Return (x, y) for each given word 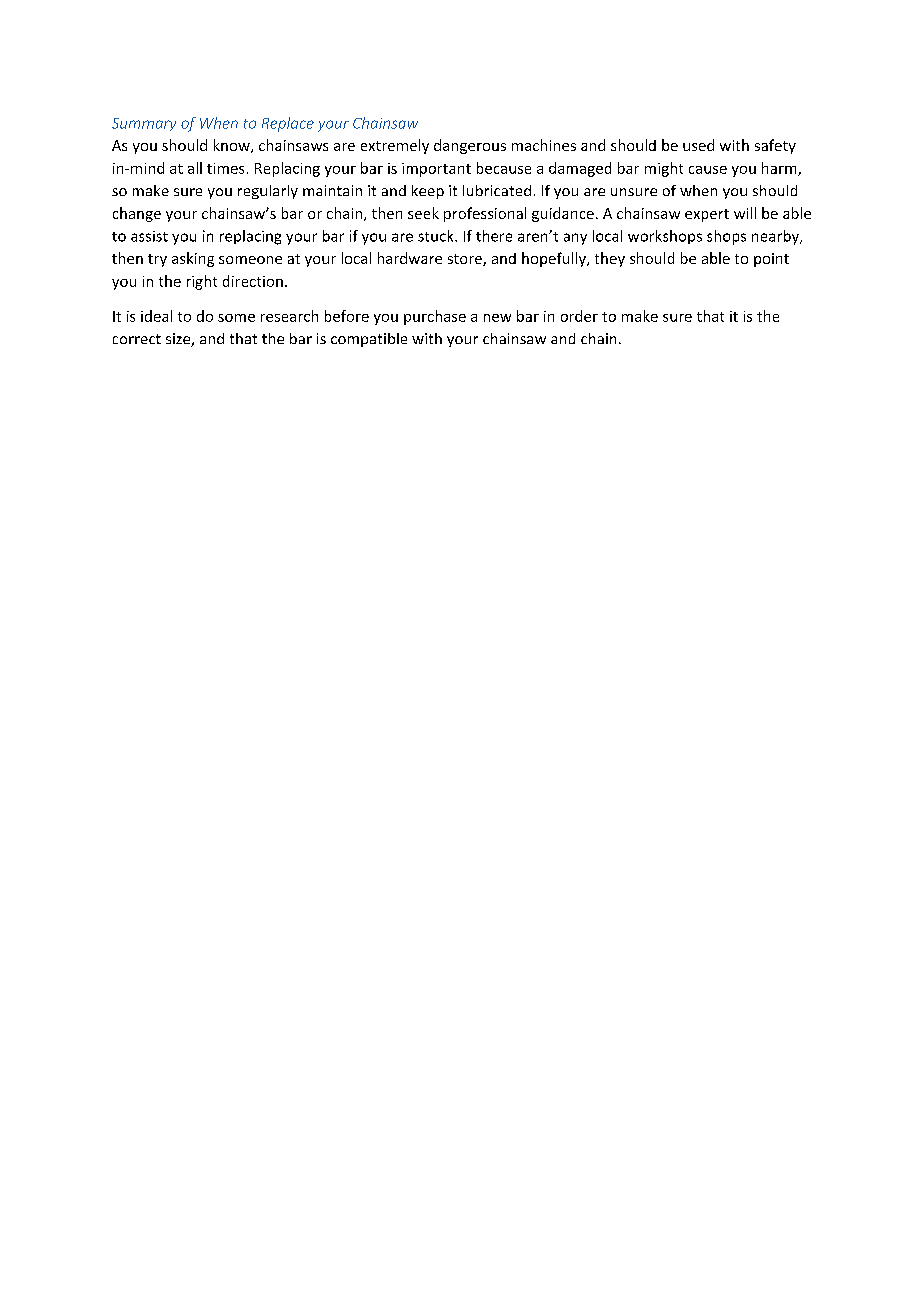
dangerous (470, 146)
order (579, 316)
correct (137, 339)
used (698, 145)
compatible (369, 340)
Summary (144, 124)
